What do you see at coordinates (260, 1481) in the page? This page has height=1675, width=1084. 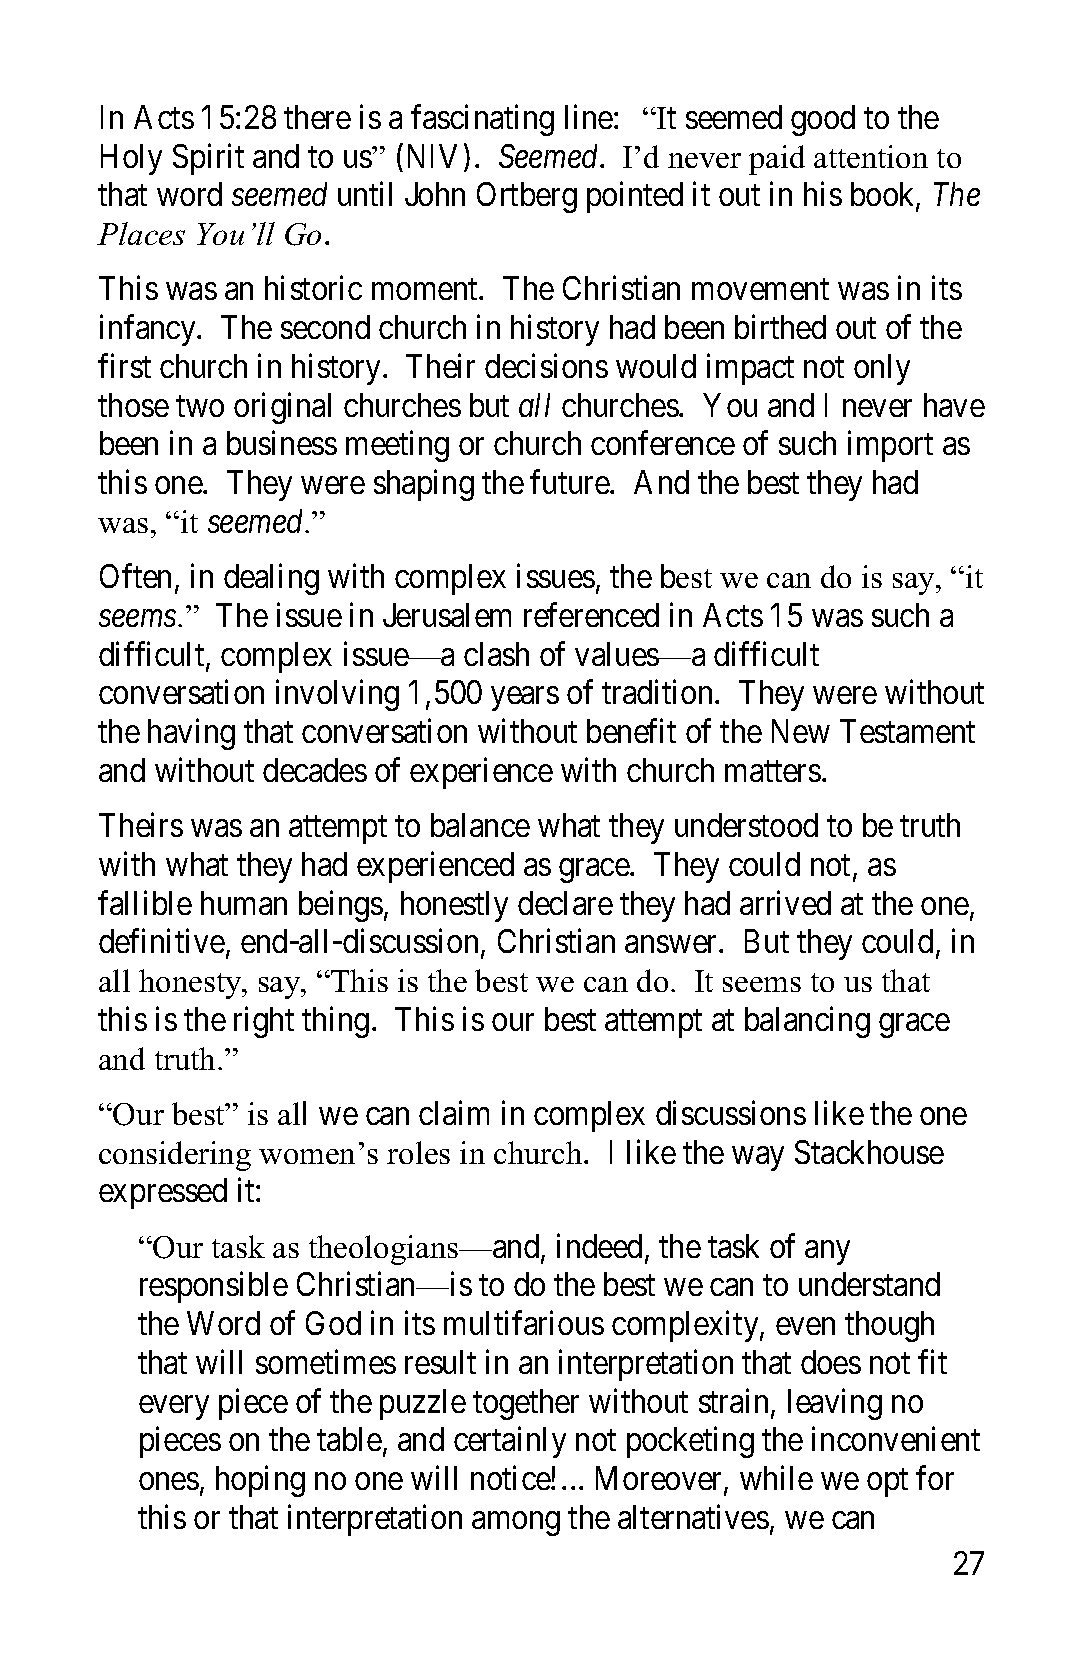 I see `hoping` at bounding box center [260, 1481].
